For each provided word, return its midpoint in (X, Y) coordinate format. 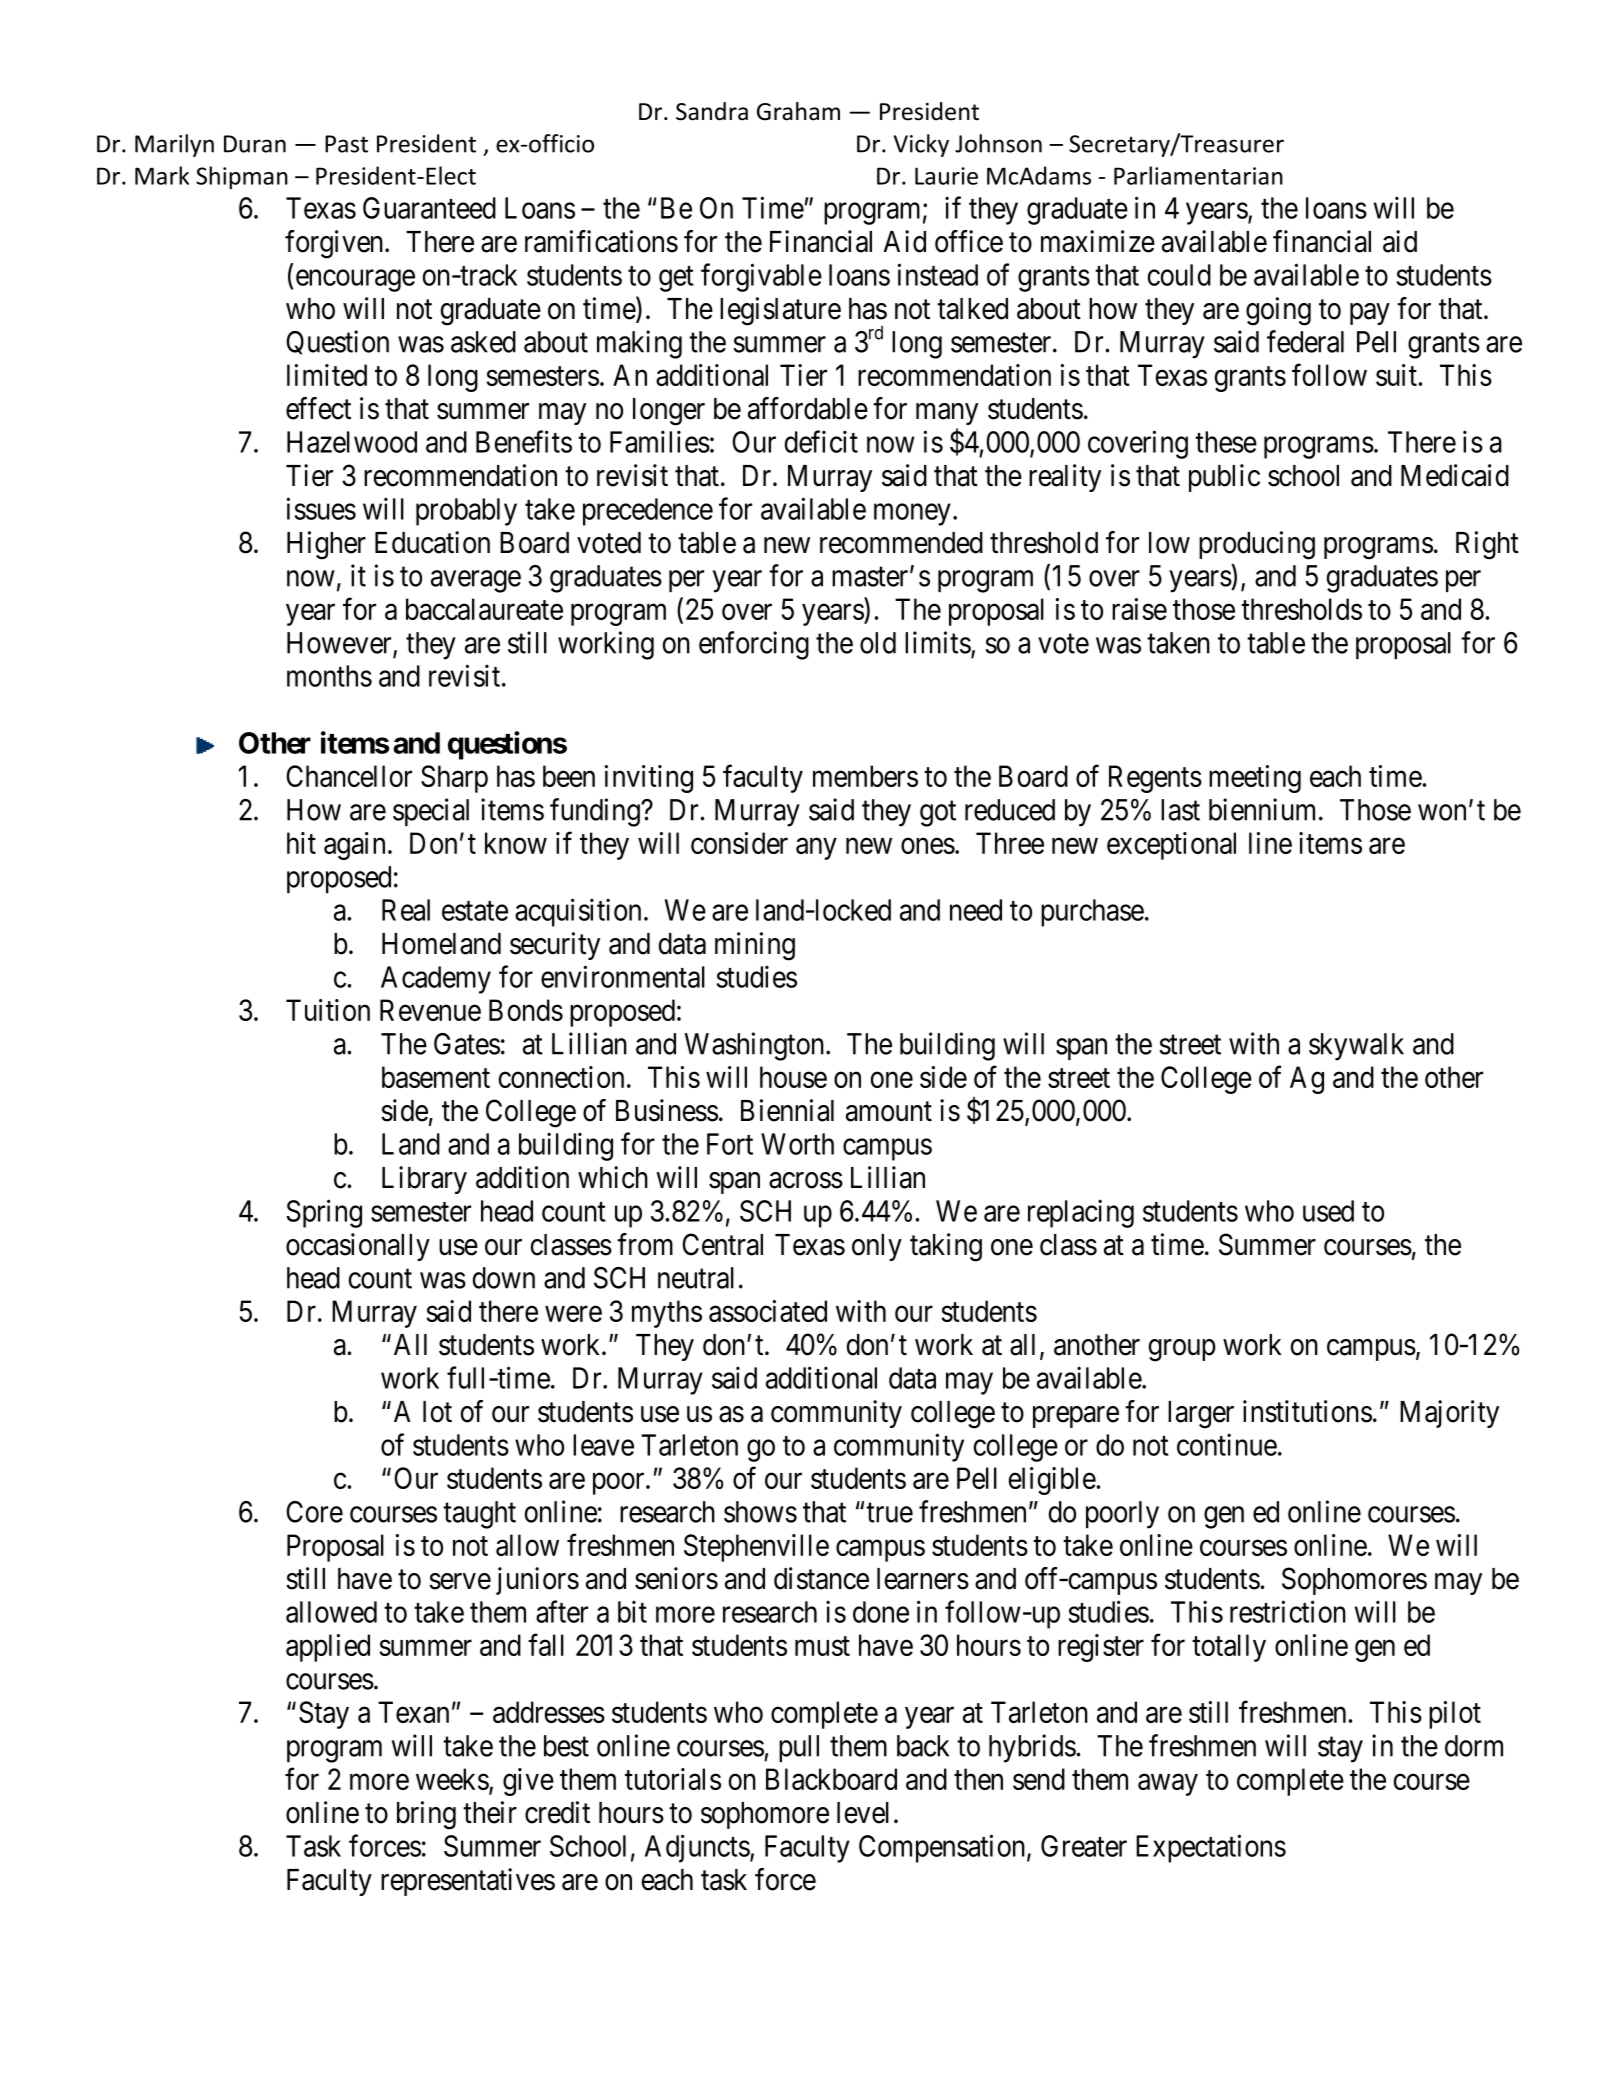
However (340, 644)
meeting (1255, 779)
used (1328, 1211)
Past (346, 144)
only (877, 1247)
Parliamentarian (1198, 175)
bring (426, 1815)
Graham (798, 111)
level (863, 1813)
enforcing (754, 645)
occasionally (358, 1247)
